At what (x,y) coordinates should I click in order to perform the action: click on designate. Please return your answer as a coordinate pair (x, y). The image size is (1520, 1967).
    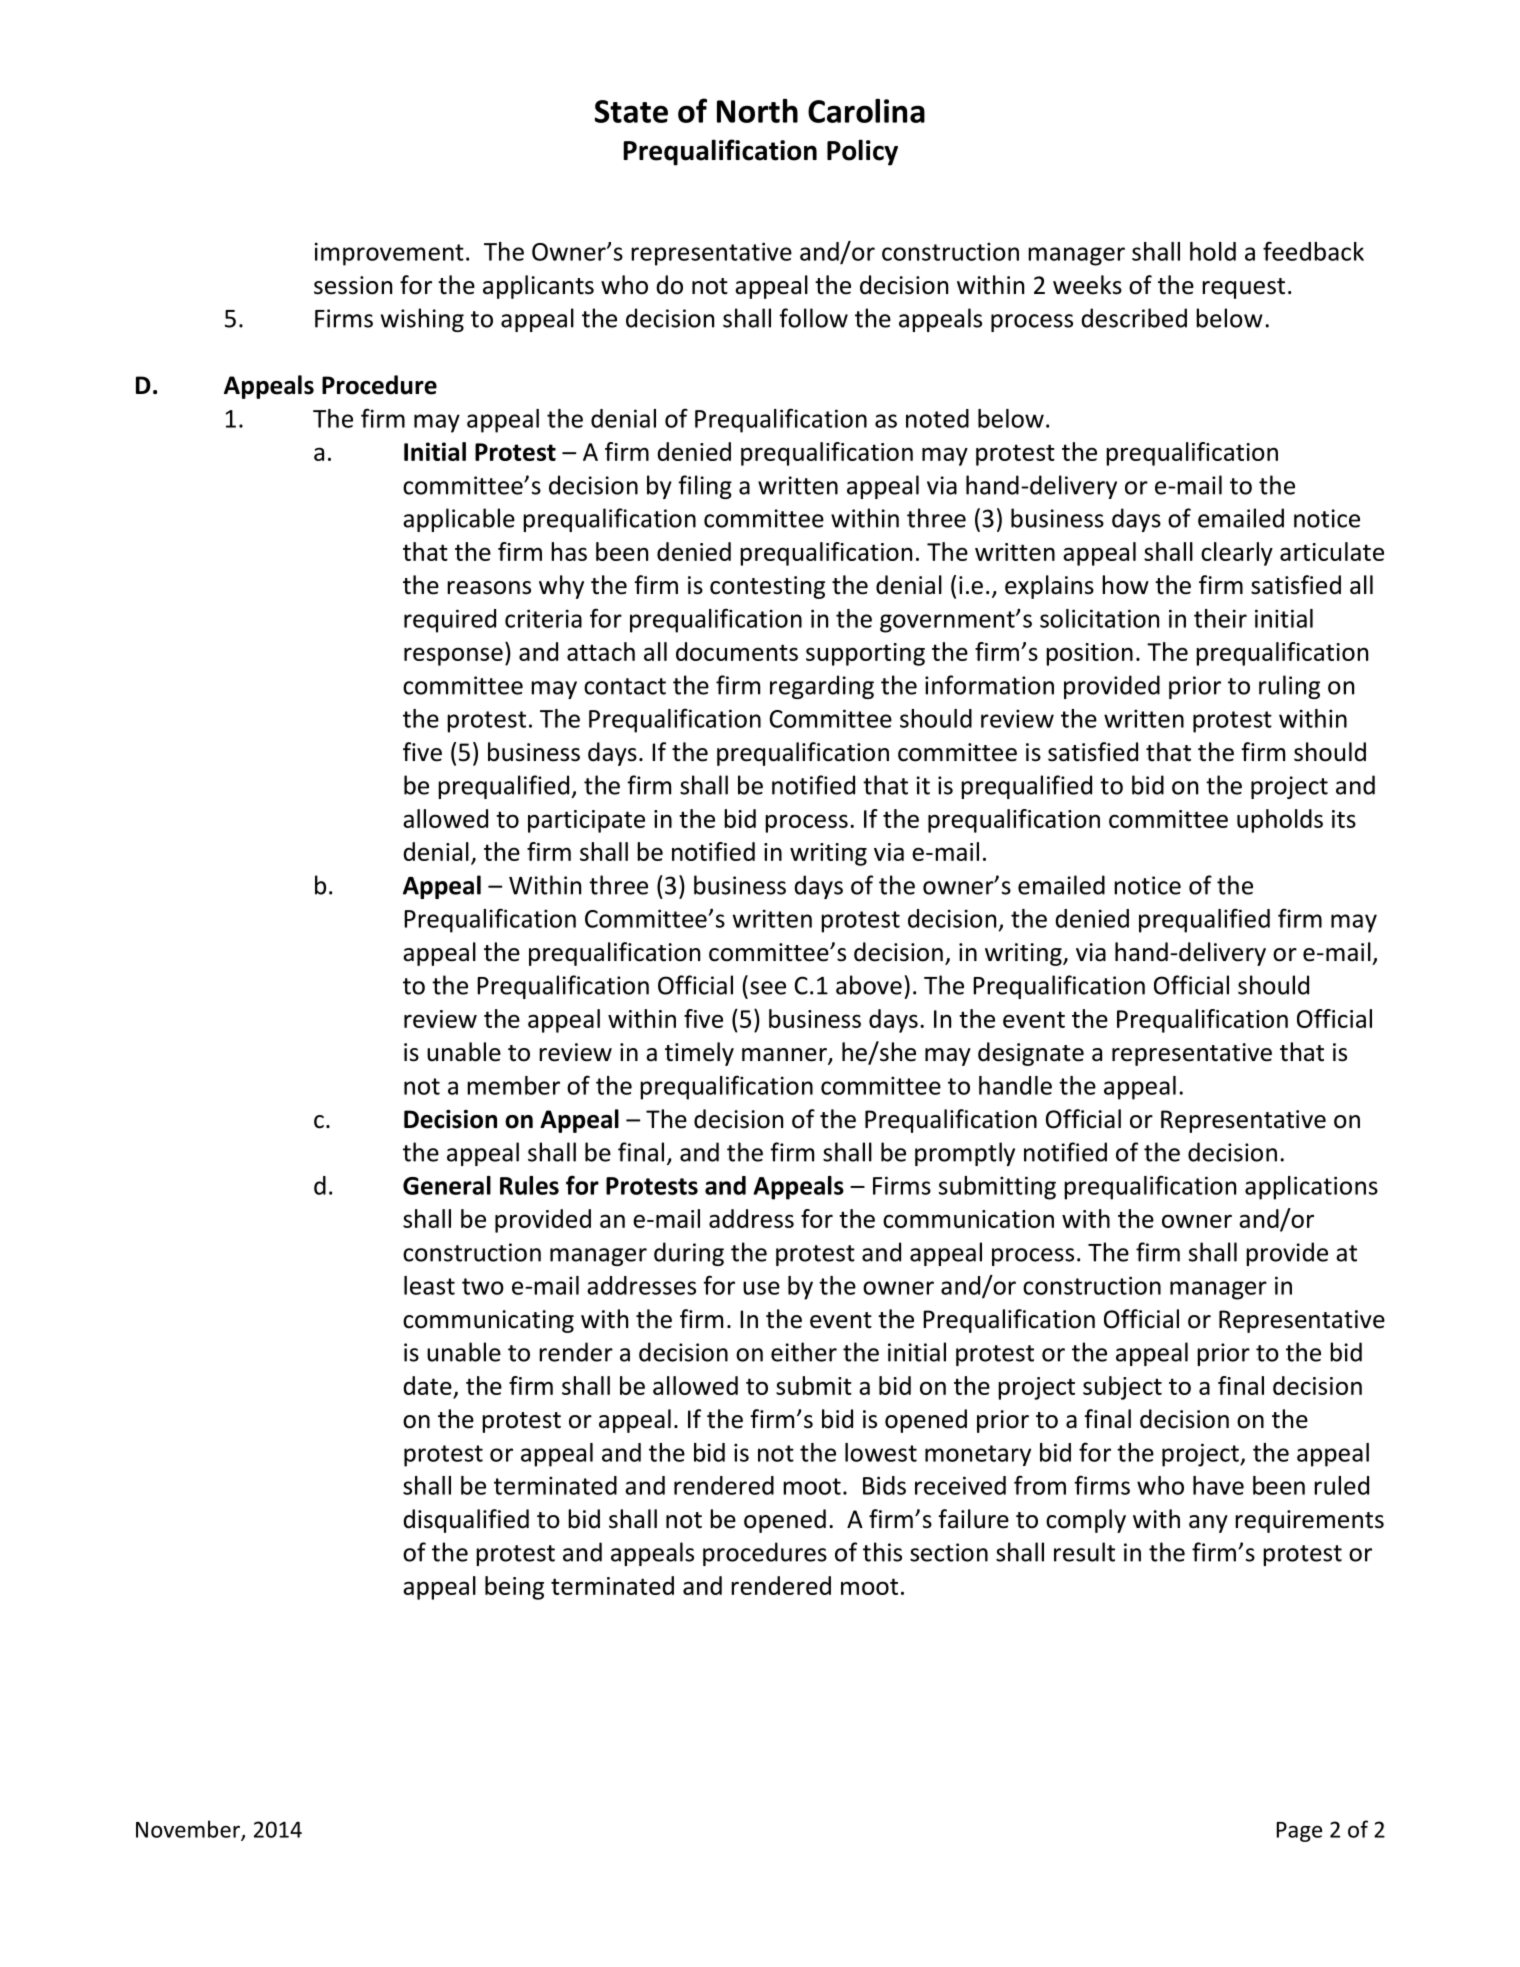
    Looking at the image, I should click on (1031, 1054).
